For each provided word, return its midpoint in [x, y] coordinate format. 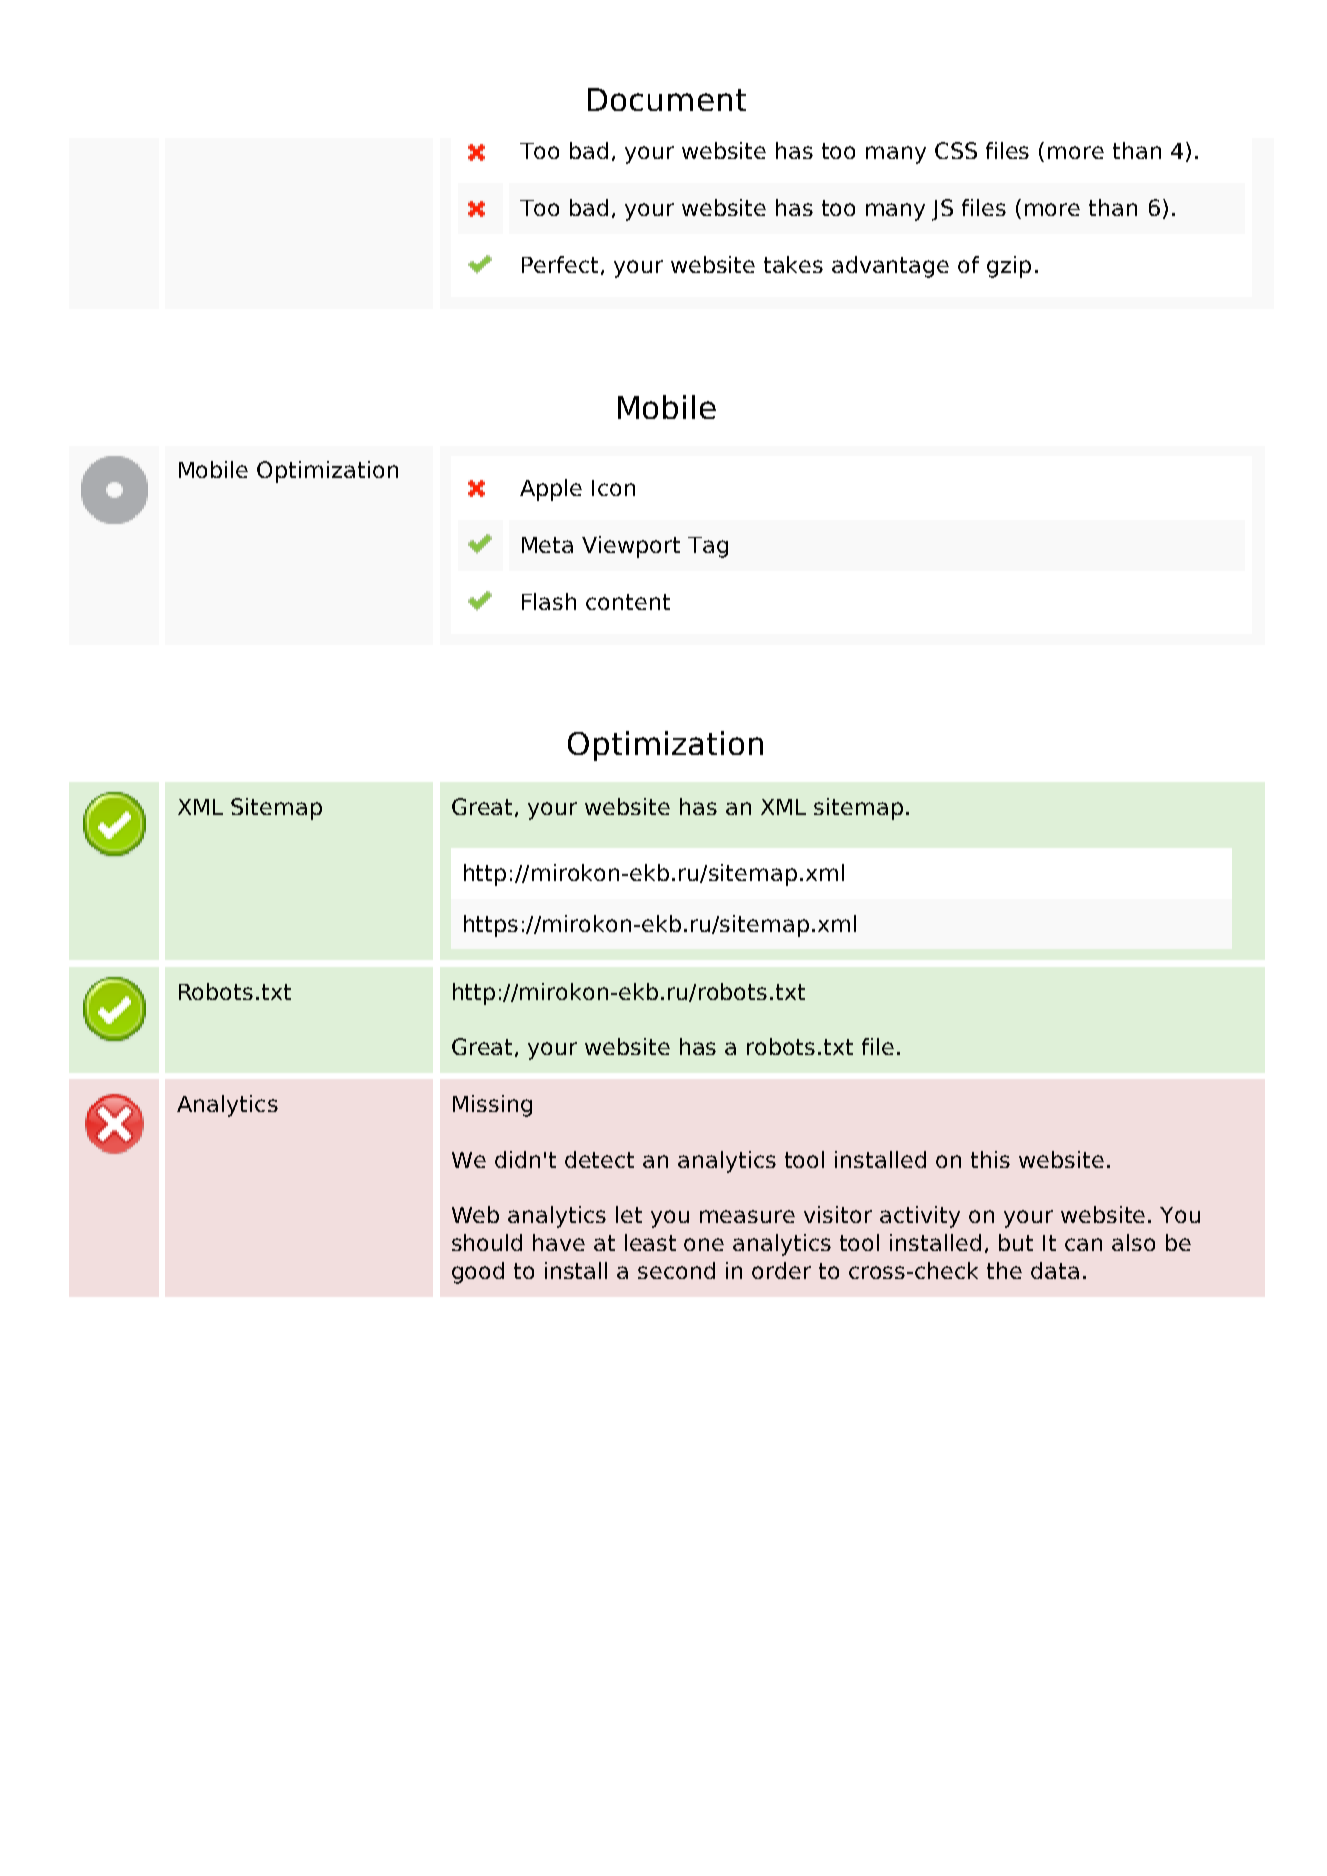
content [628, 602]
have [559, 1242]
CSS [956, 150]
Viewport [631, 547]
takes [793, 264]
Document [667, 99]
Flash [549, 601]
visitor [838, 1214]
